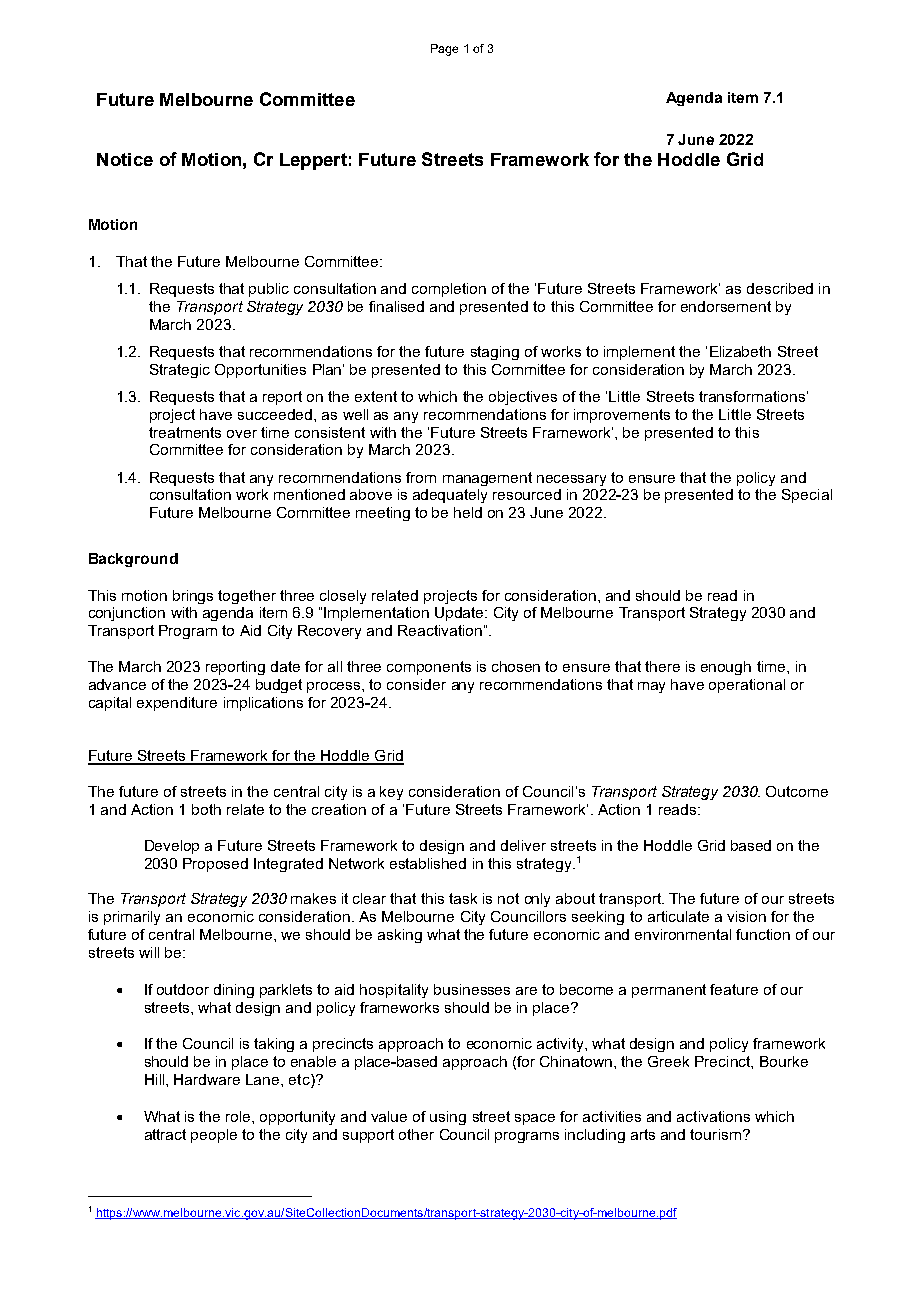  Describe the element at coordinates (206, 809) in the screenshot. I see `both` at that location.
